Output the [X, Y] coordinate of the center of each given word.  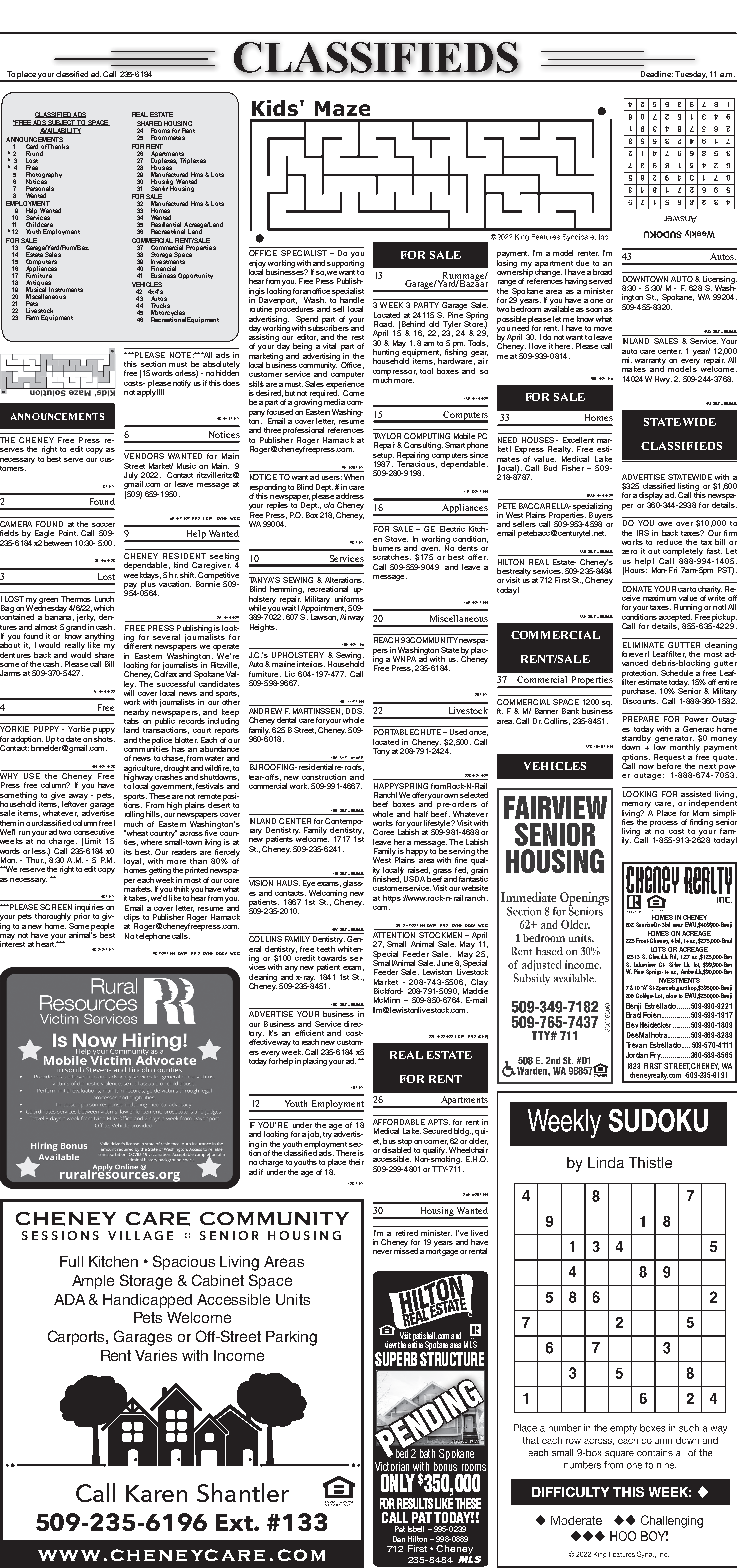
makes [634, 369]
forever [635, 654]
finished [387, 878]
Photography [44, 176]
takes [139, 898]
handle [352, 300]
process [664, 824]
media [334, 402]
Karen [156, 1493]
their [356, 1162]
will [129, 692]
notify [182, 384]
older [478, 1140]
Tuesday [691, 76]
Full [71, 1261]
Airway [352, 618]
